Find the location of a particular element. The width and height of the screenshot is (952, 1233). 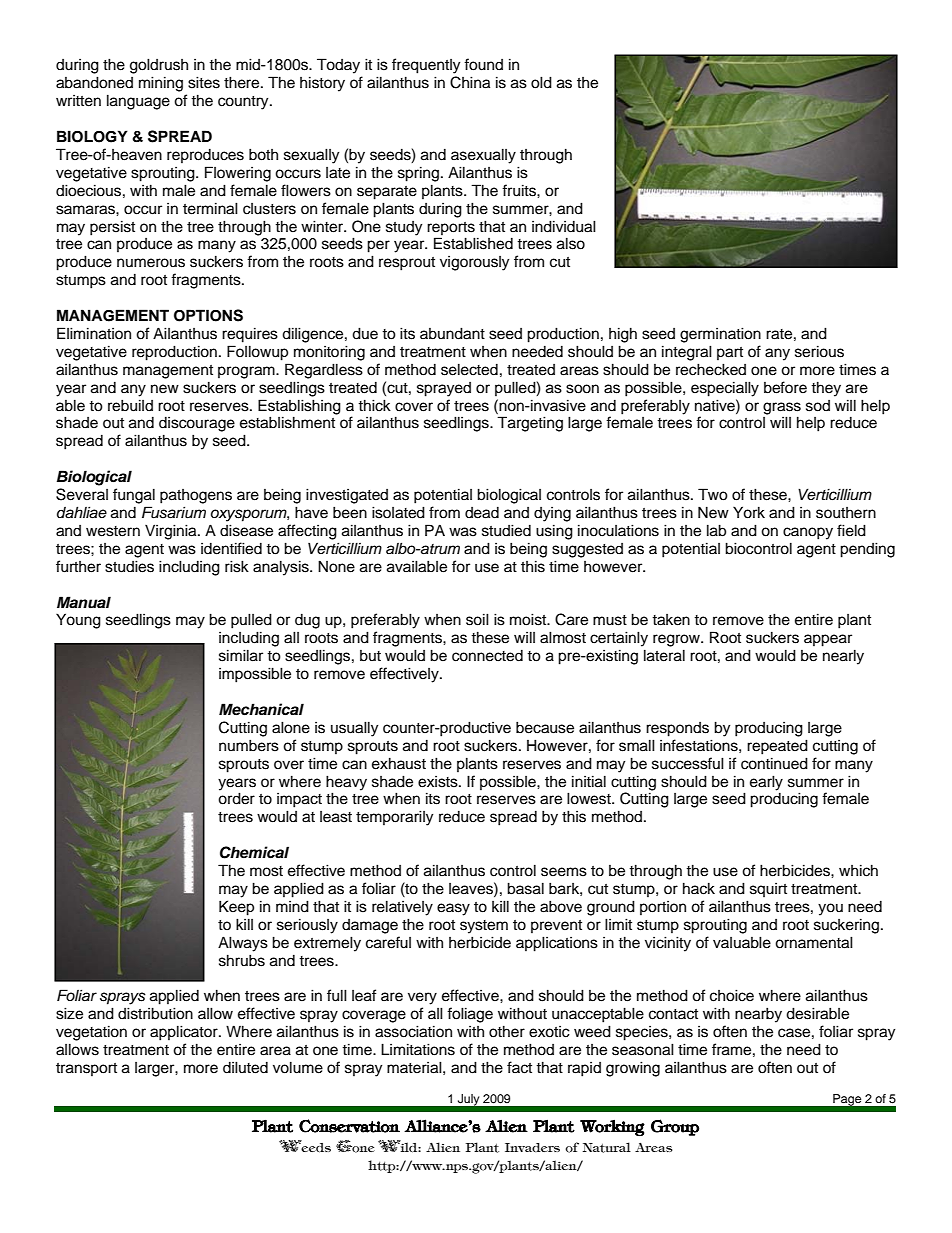

individual is located at coordinates (564, 226).
